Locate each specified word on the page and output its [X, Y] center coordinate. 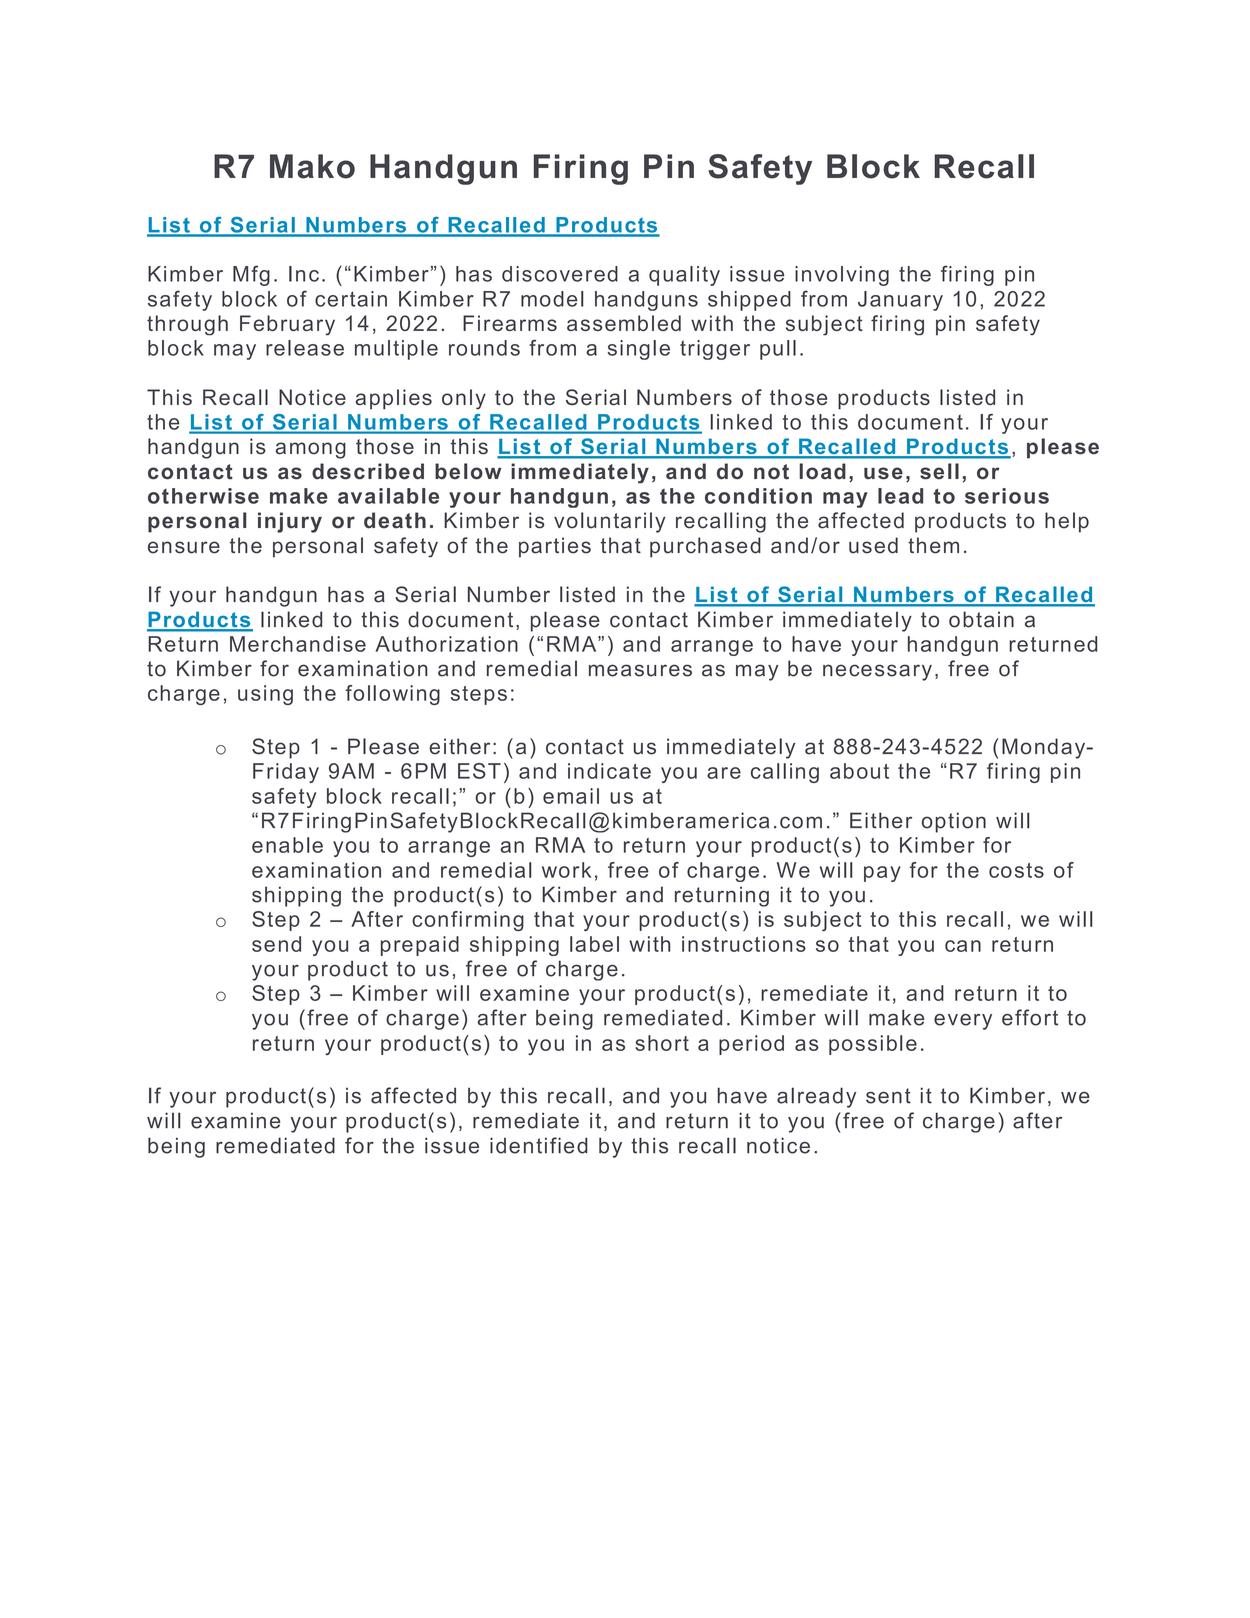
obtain [981, 619]
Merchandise [298, 644]
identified [539, 1145]
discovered [560, 274]
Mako [312, 166]
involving [842, 276]
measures [640, 670]
